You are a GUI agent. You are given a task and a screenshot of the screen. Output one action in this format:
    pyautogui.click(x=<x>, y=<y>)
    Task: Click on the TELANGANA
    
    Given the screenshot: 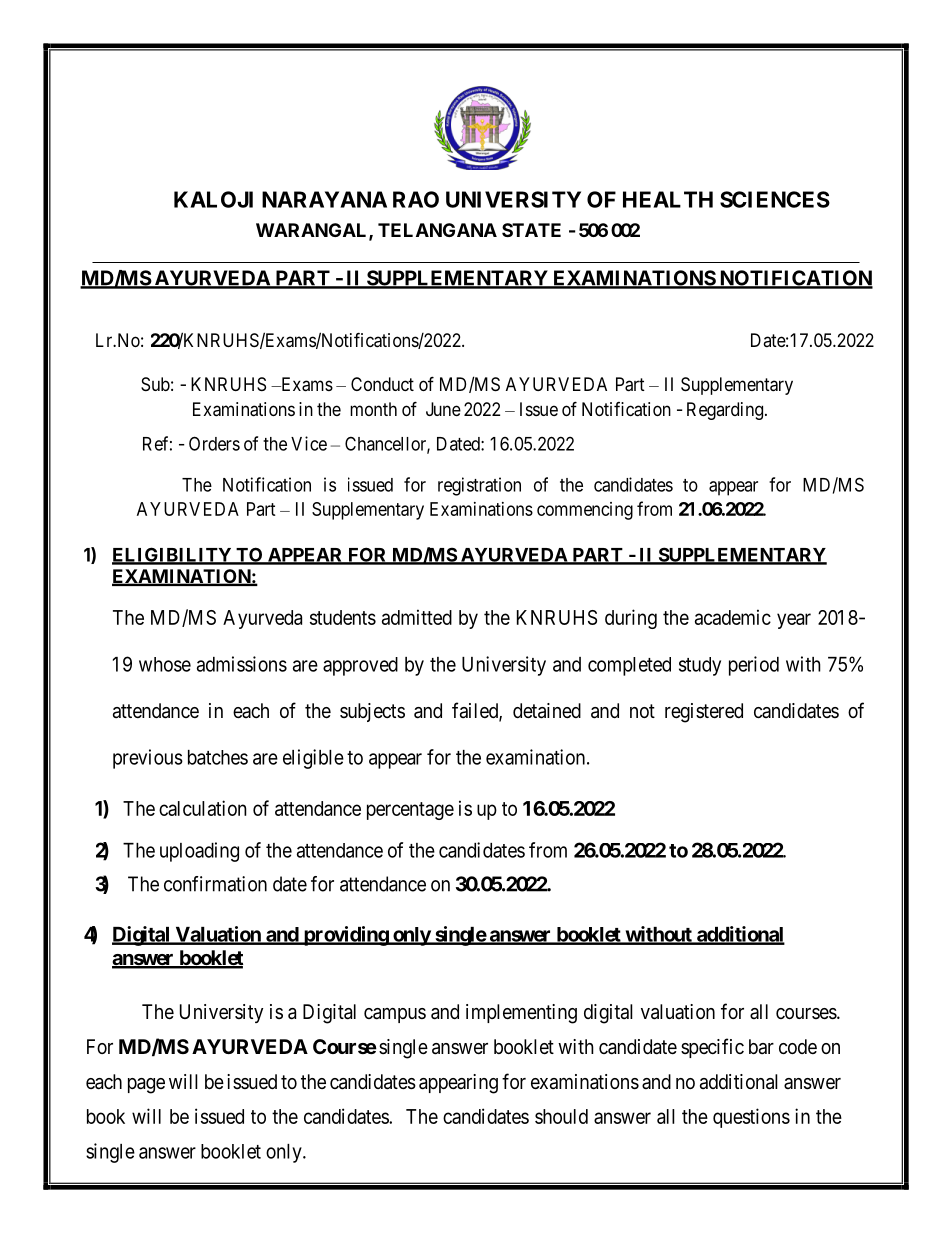 What is the action you would take?
    pyautogui.click(x=437, y=230)
